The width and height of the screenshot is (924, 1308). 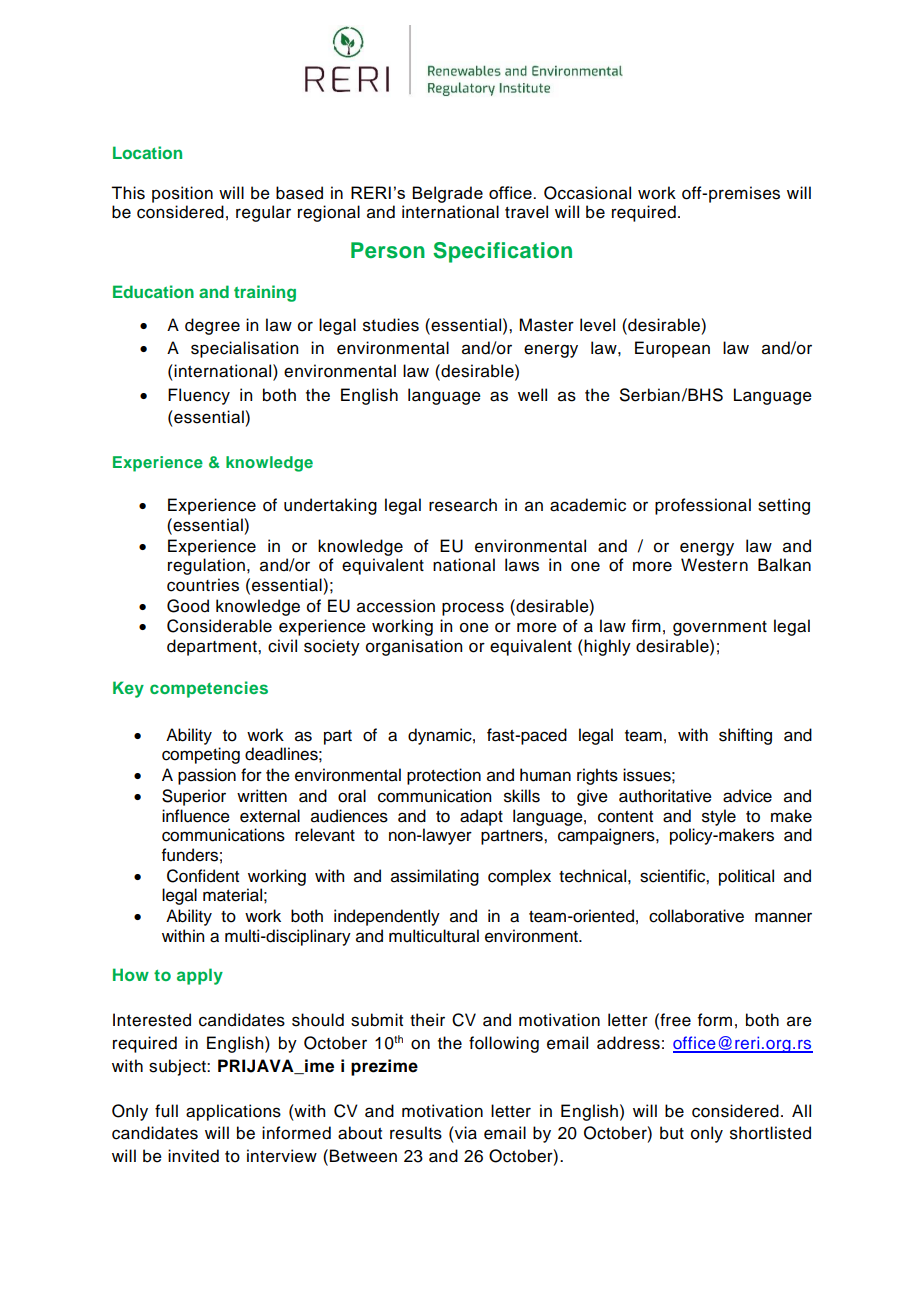 What do you see at coordinates (206, 566) in the screenshot?
I see `regulation` at bounding box center [206, 566].
